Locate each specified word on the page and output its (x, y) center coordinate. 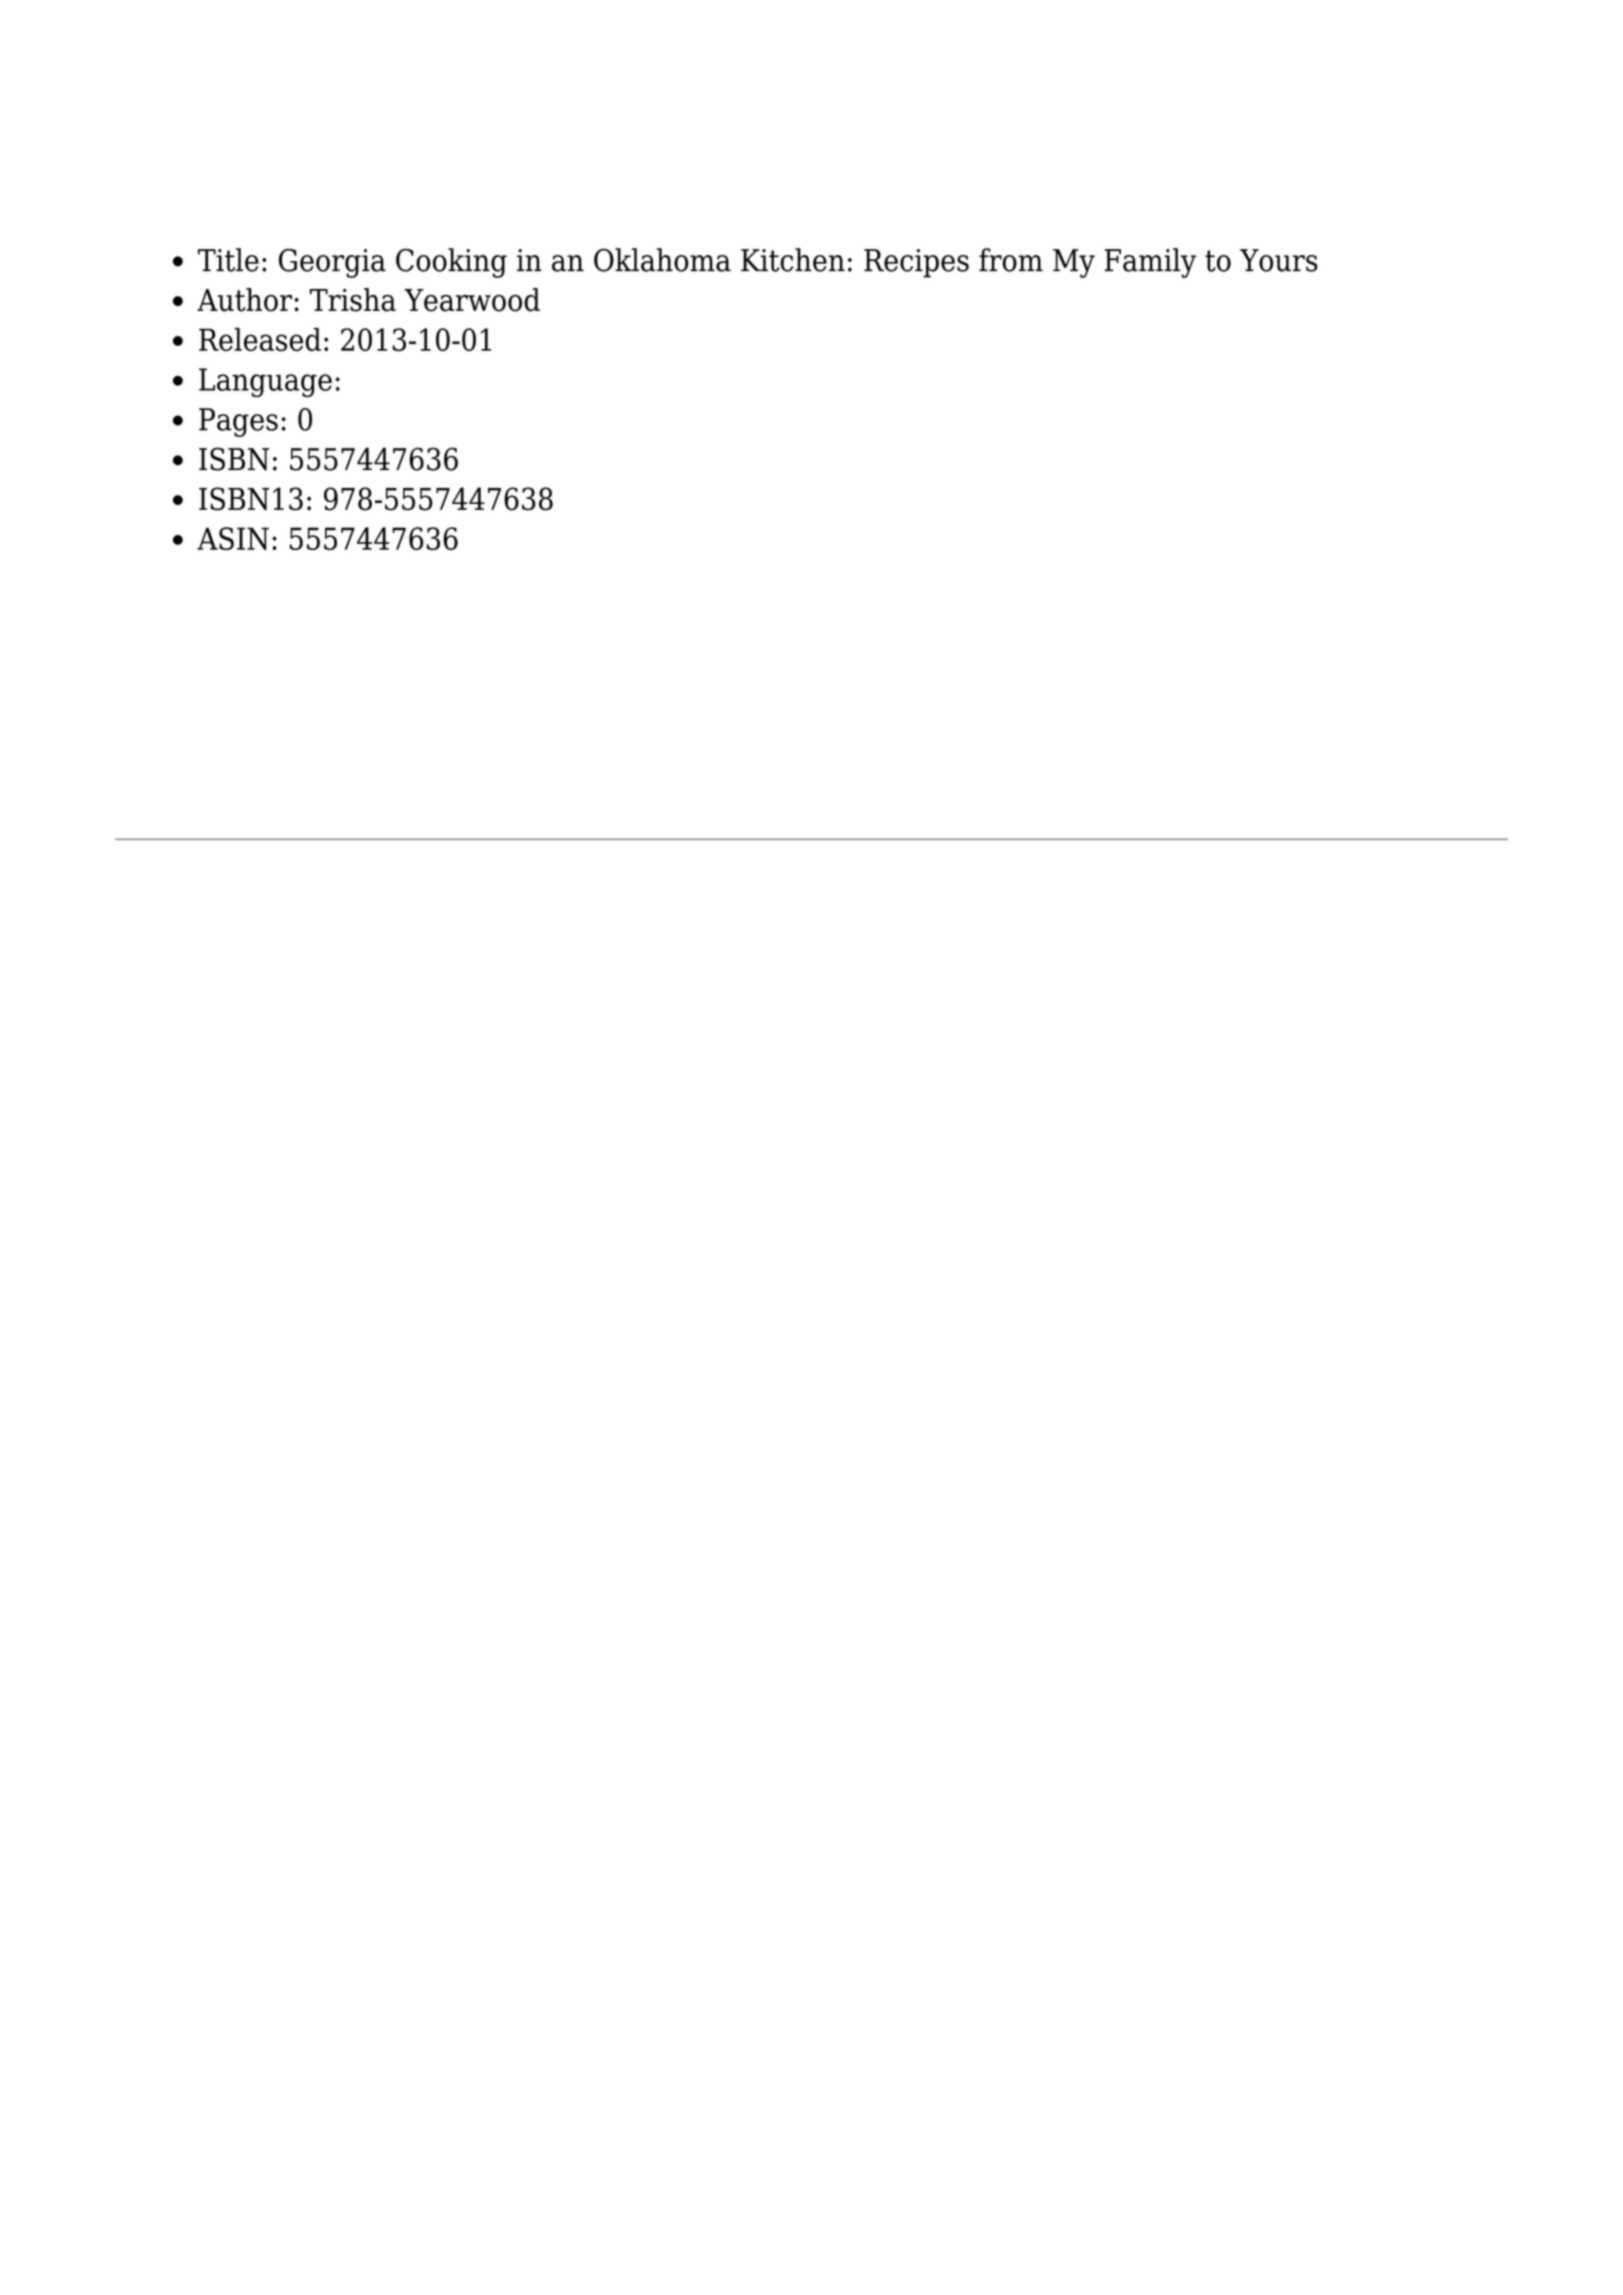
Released (260, 339)
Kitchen (793, 260)
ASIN (233, 538)
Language (265, 382)
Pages (238, 422)
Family (1150, 263)
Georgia (332, 263)
